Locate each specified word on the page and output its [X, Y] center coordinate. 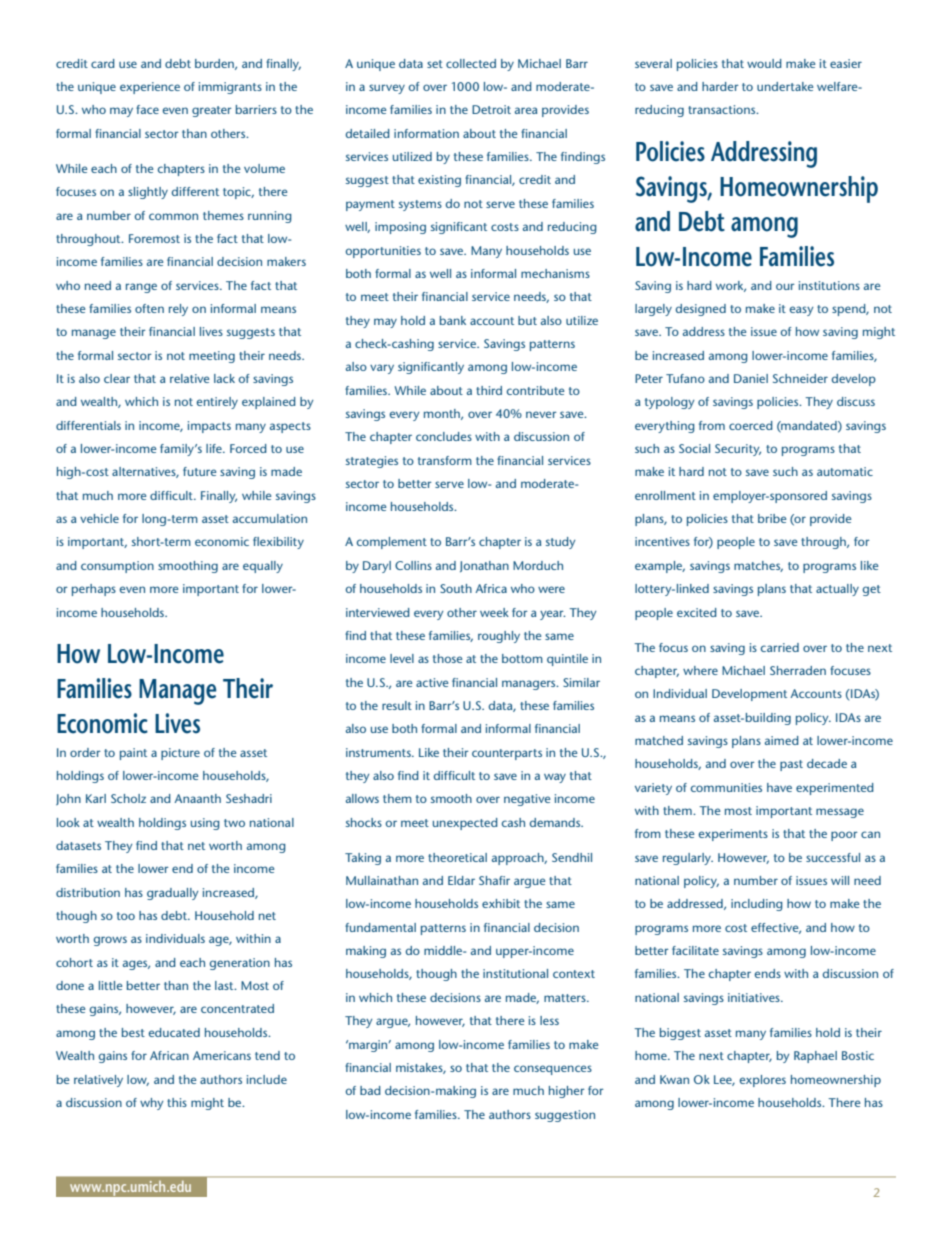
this [177, 1102]
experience [150, 88]
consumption [117, 567]
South [456, 588]
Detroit [491, 109]
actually [837, 590]
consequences [553, 1070]
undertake [785, 86]
